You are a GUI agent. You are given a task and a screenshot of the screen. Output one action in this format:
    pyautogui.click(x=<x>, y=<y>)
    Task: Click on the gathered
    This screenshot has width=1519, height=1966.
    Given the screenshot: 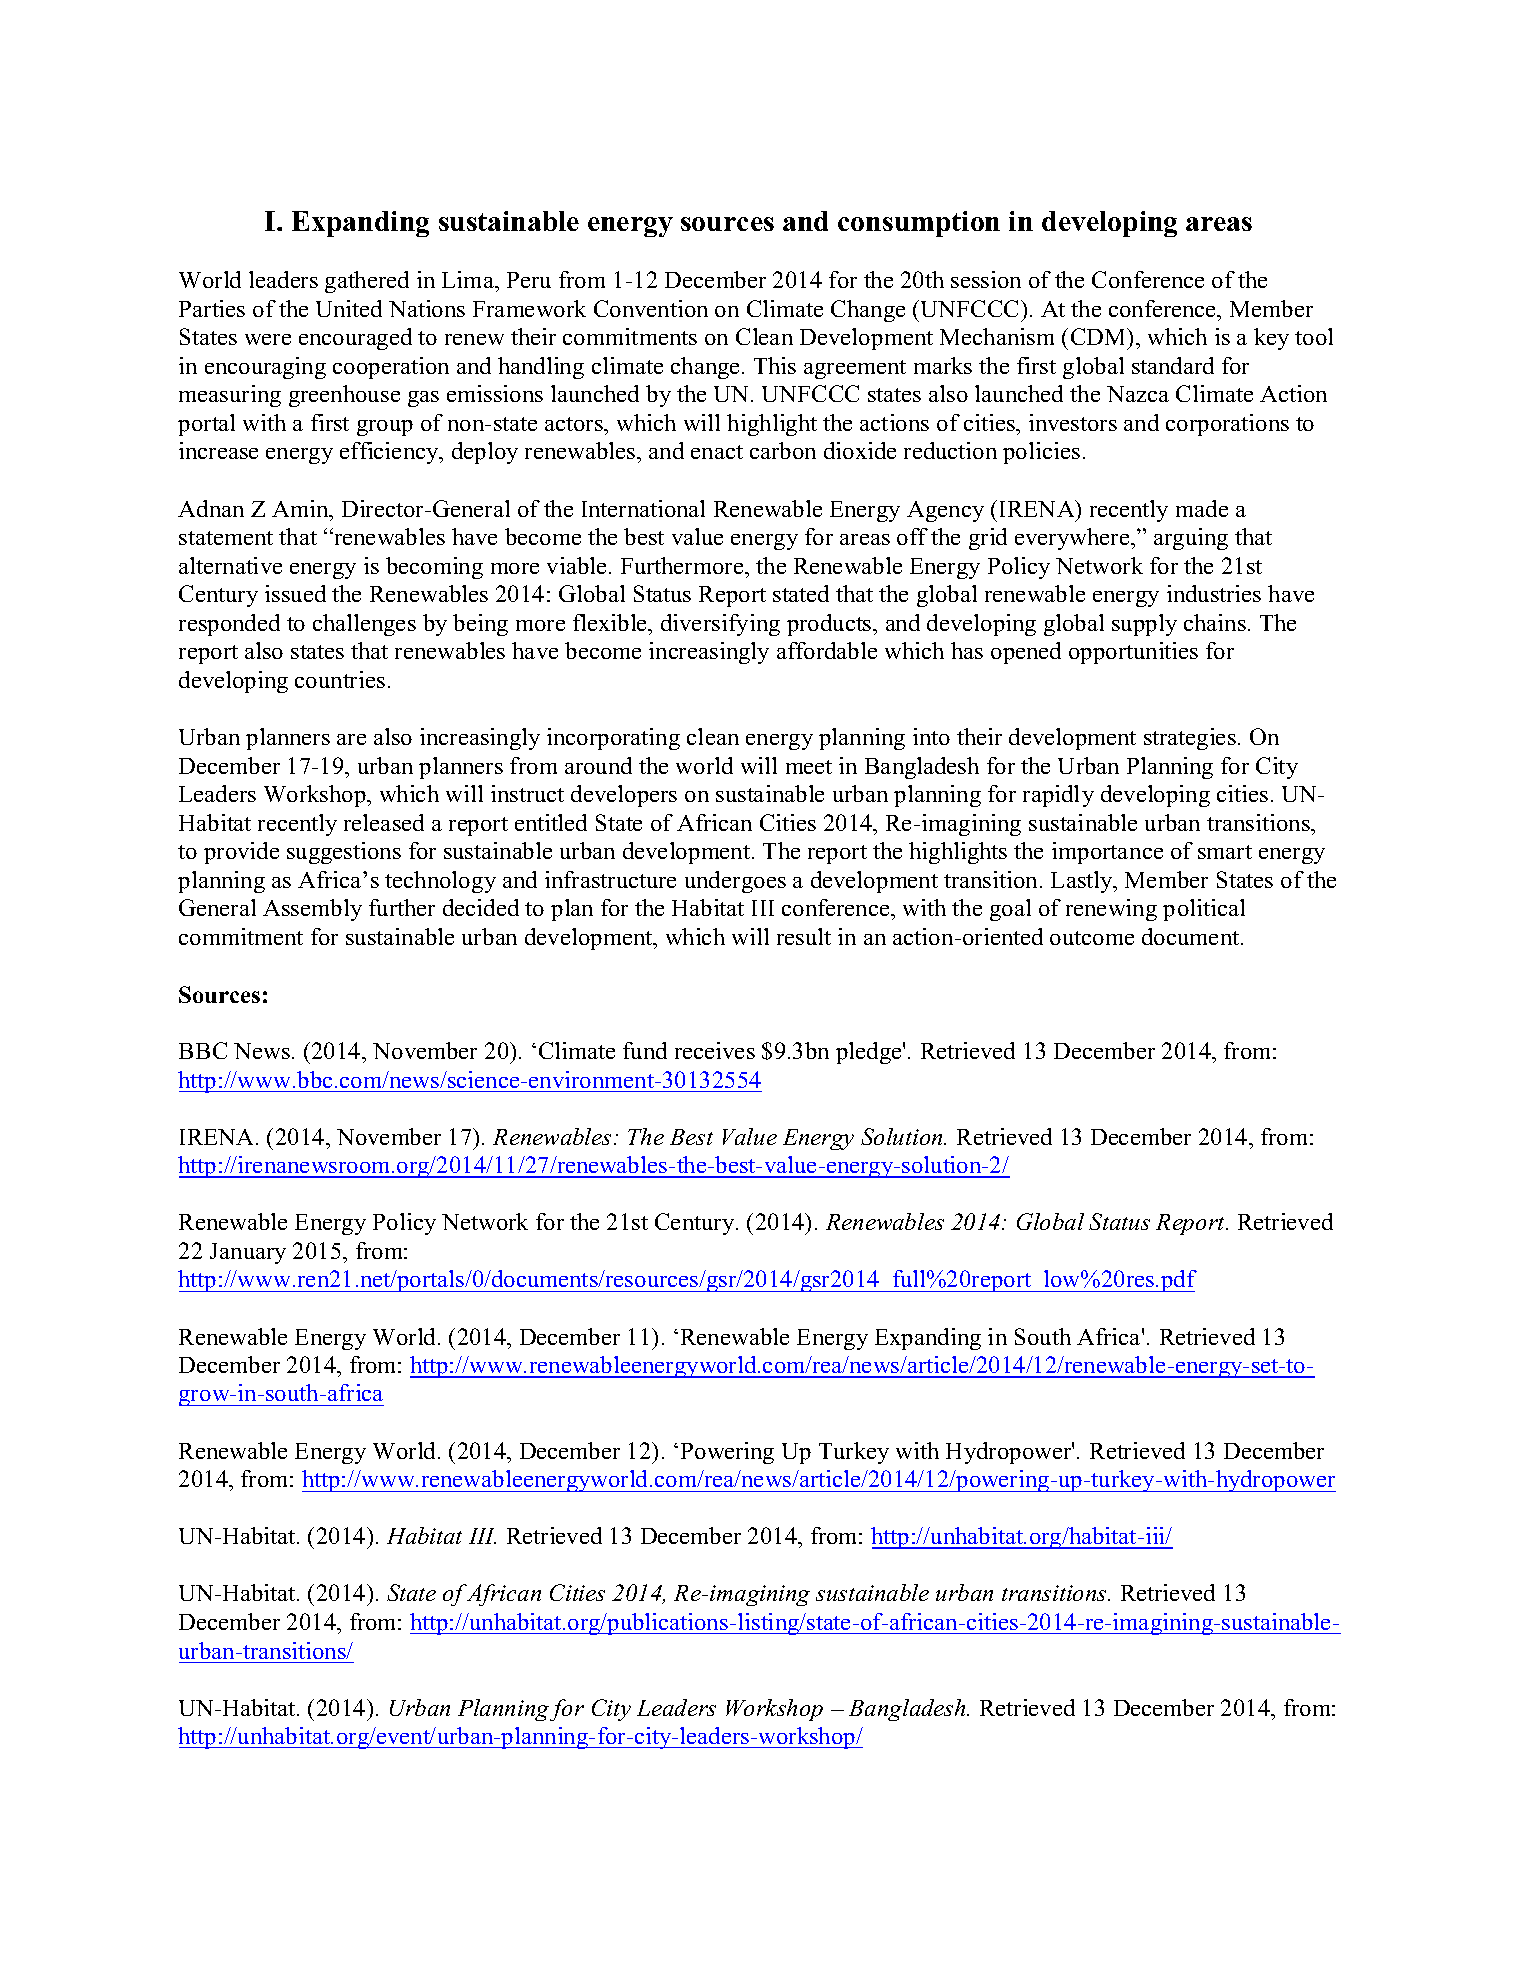 What is the action you would take?
    pyautogui.click(x=367, y=282)
